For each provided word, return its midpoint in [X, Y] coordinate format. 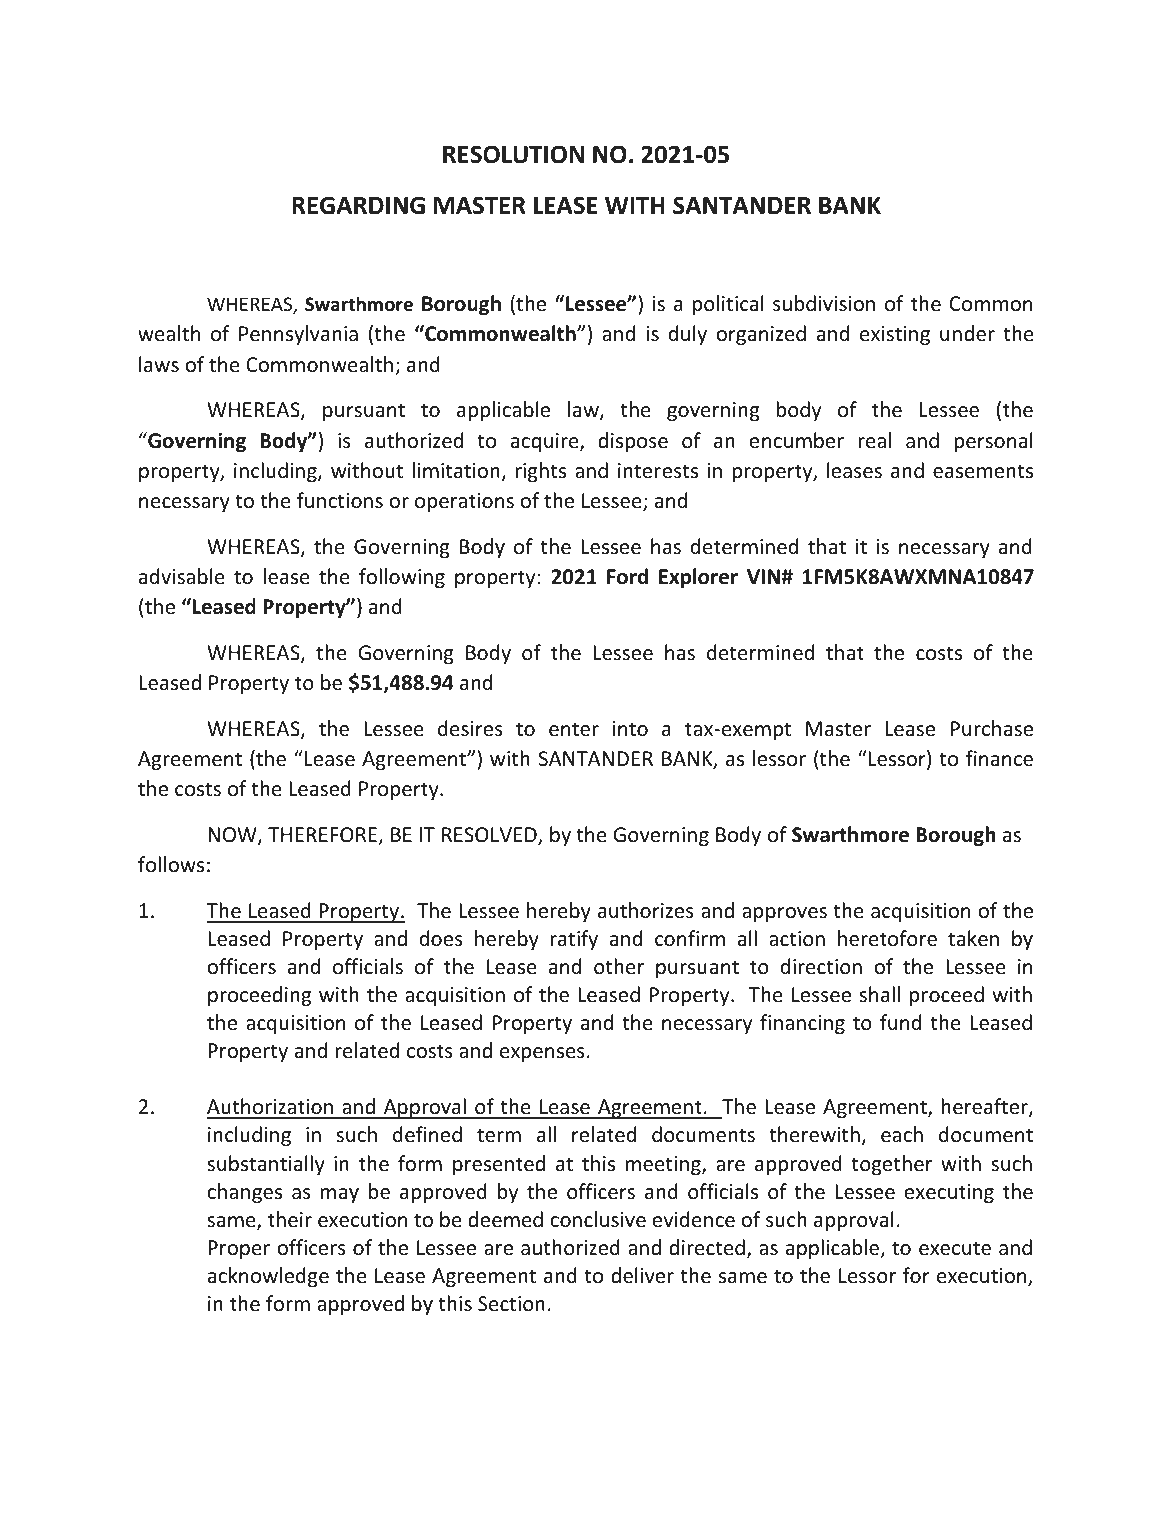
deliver [642, 1275]
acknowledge [268, 1277]
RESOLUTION [513, 154]
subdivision [824, 303]
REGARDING [358, 205]
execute [955, 1248]
